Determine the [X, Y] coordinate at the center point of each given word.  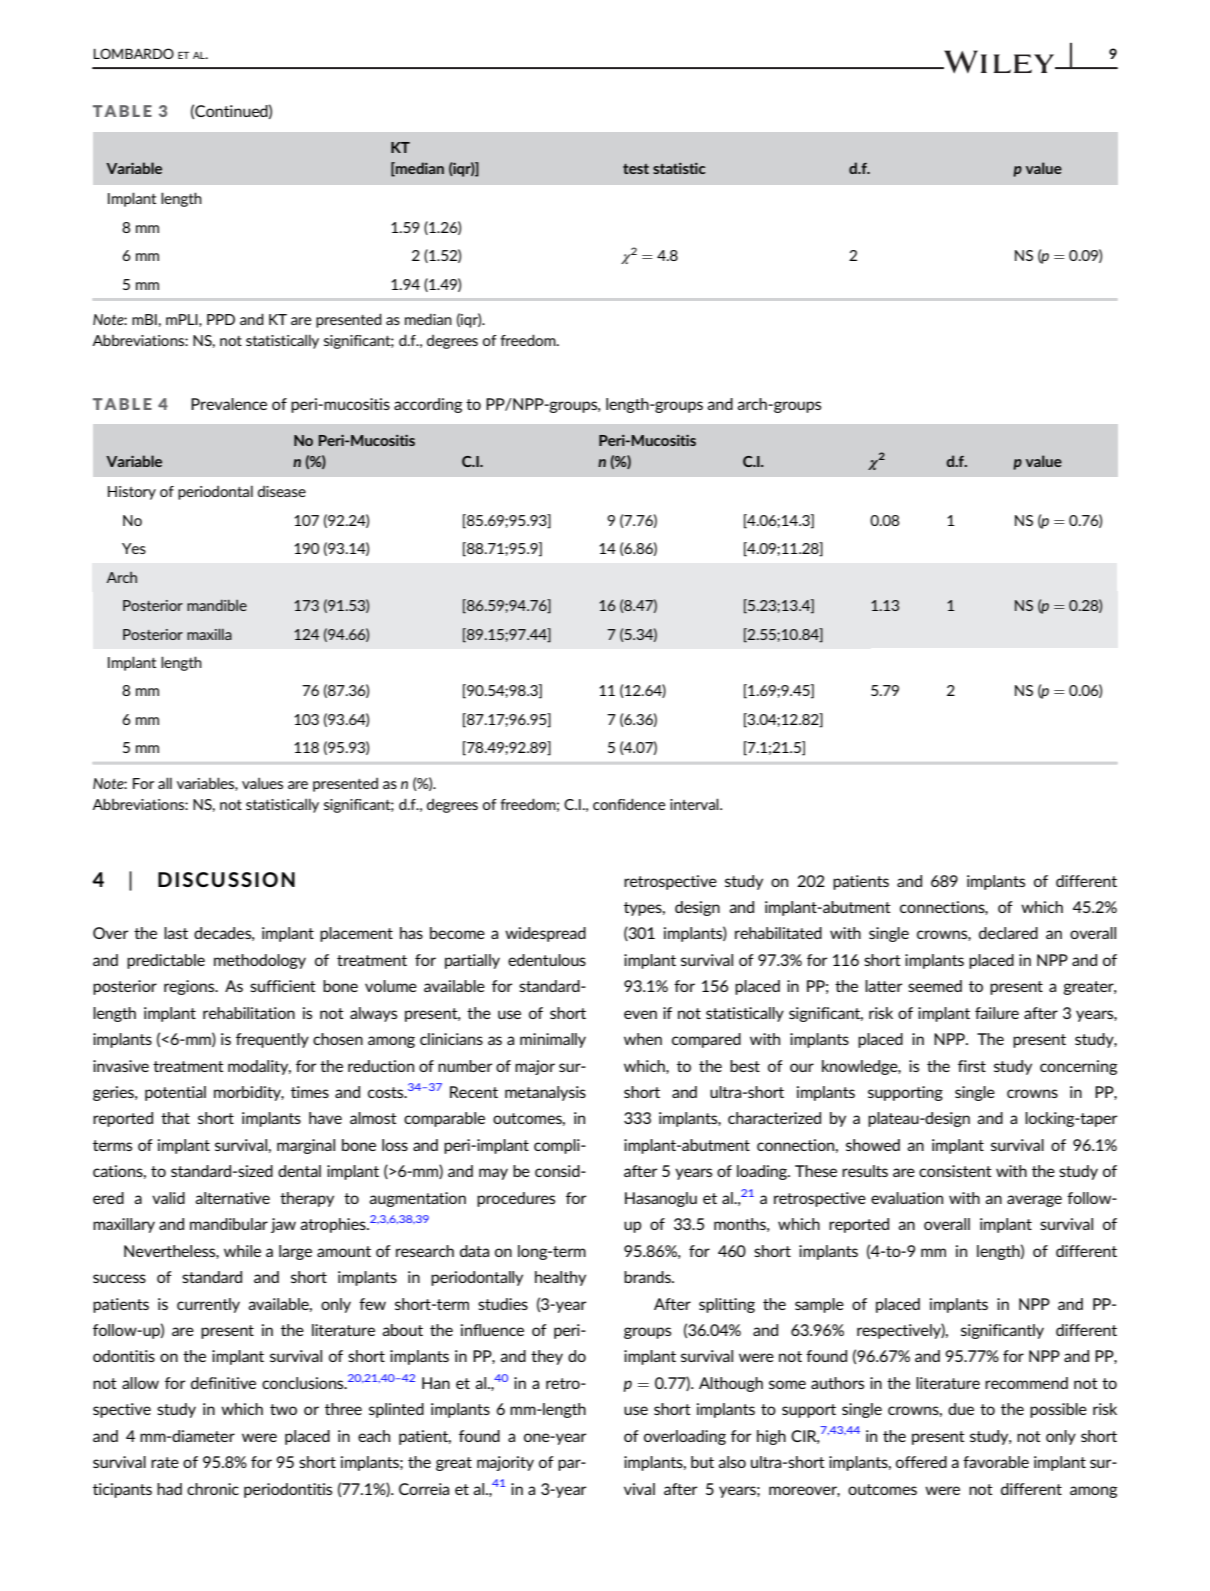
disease [282, 491]
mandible [217, 605]
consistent [955, 1171]
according [428, 405]
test [636, 169]
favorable [996, 1462]
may [493, 1174]
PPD [221, 319]
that [175, 1118]
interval [695, 804]
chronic [213, 1489]
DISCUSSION [226, 879]
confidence [629, 804]
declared [1008, 933]
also [732, 1462]
